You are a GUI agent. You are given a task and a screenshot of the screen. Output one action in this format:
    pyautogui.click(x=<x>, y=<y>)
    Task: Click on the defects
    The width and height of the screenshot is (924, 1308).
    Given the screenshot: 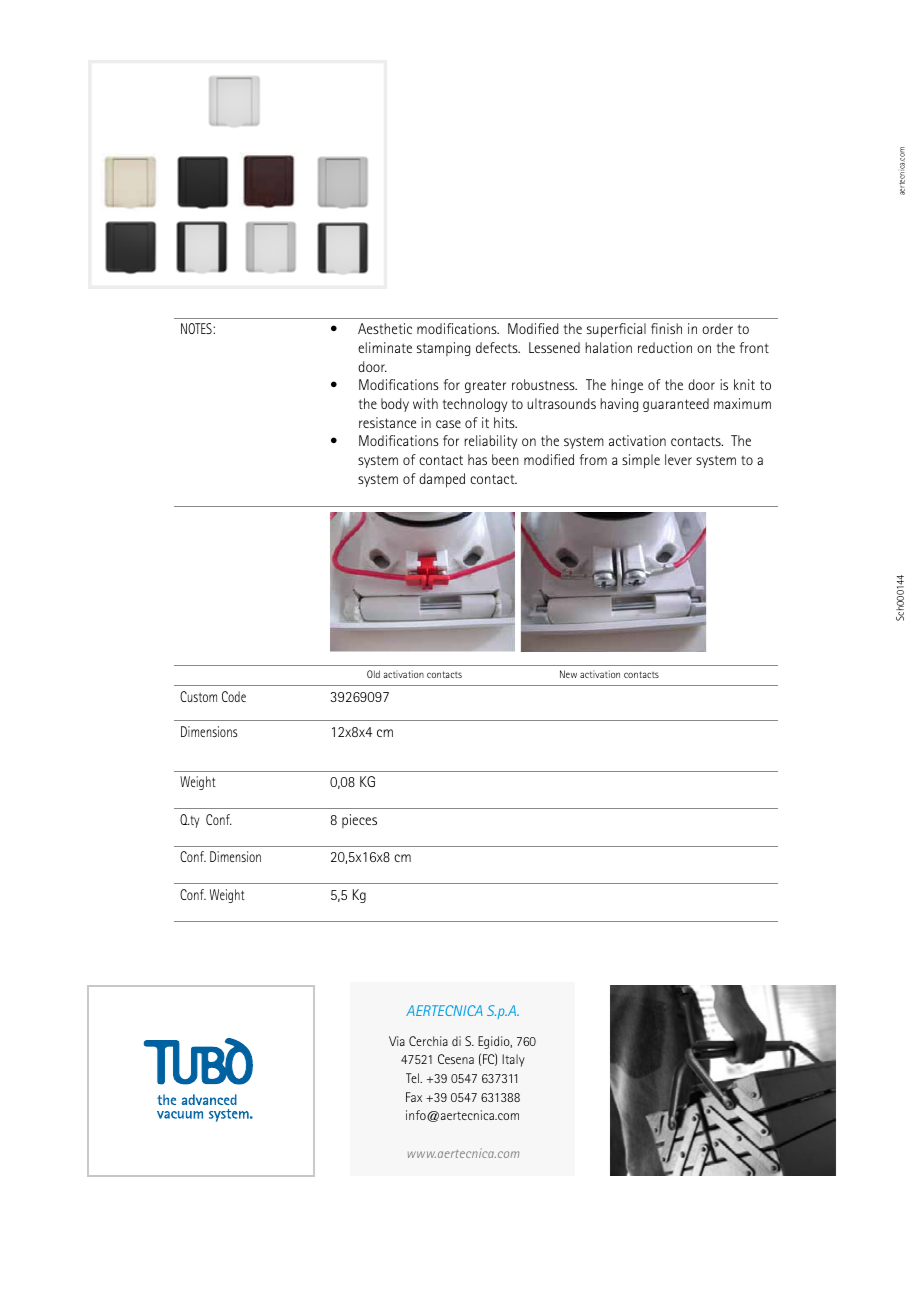 What is the action you would take?
    pyautogui.click(x=498, y=347)
